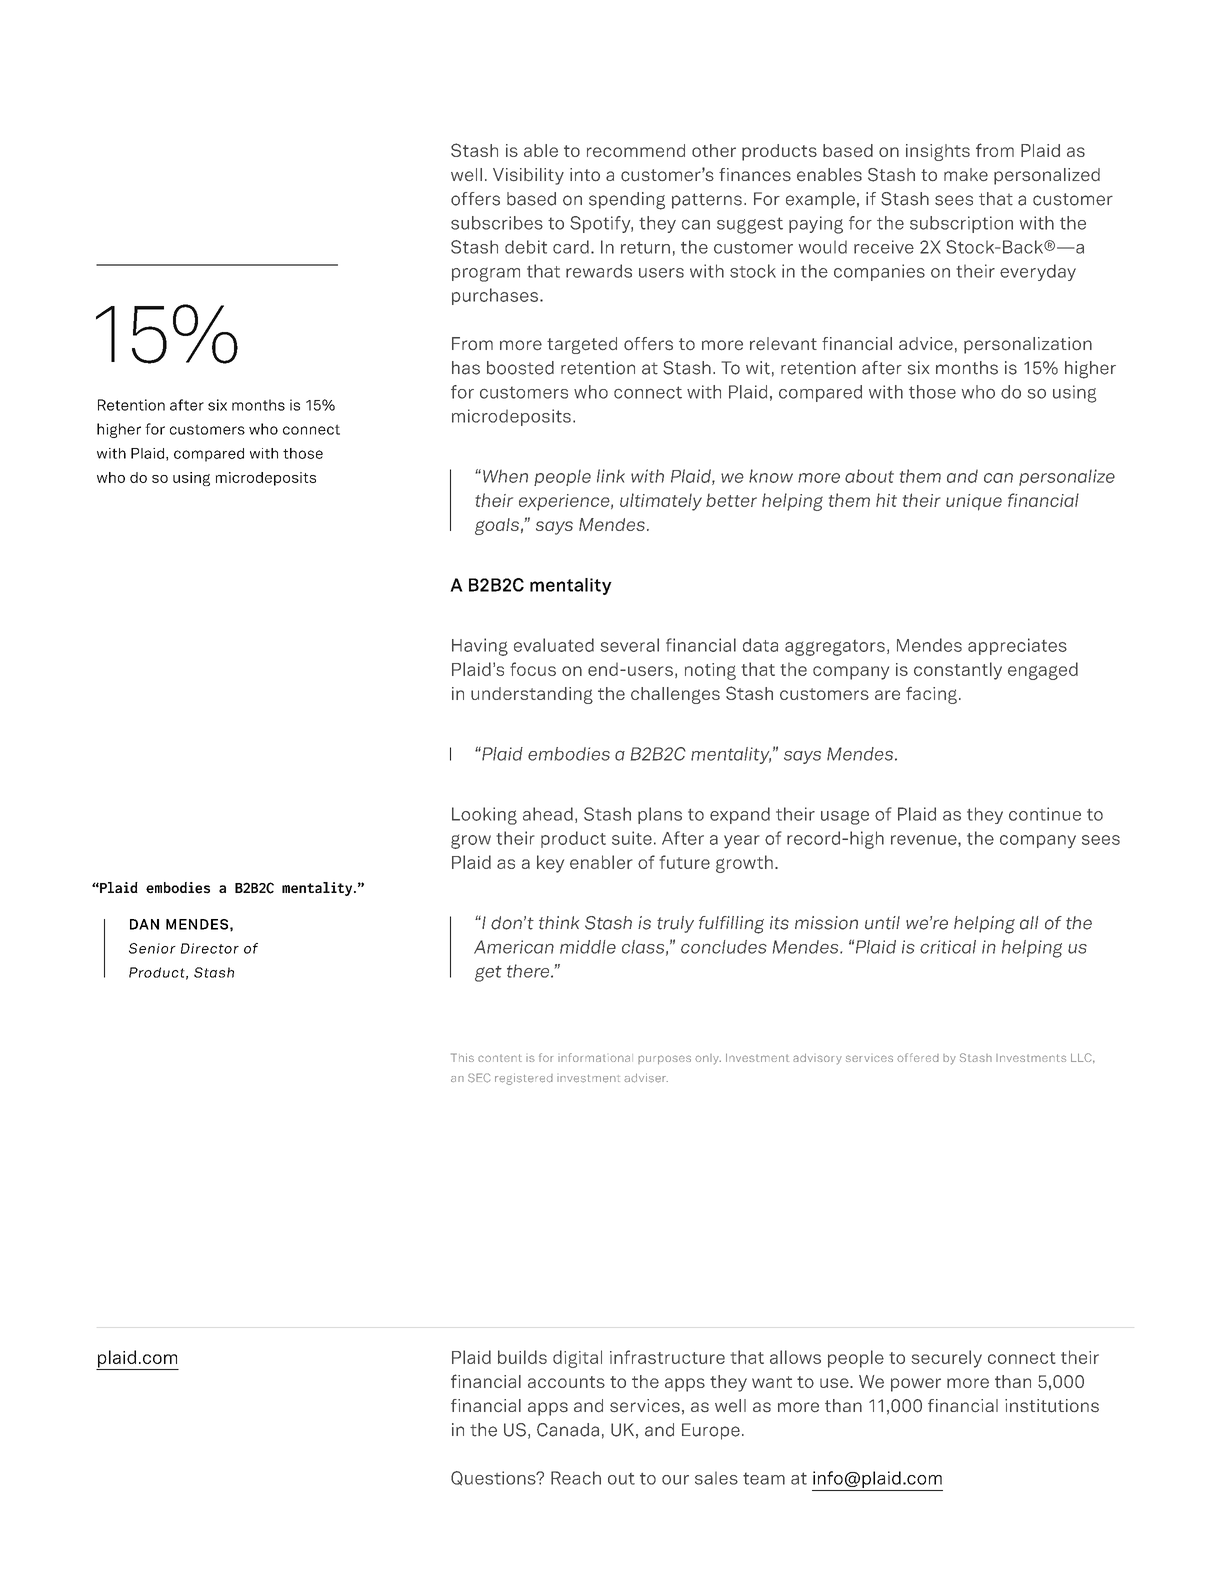 Image resolution: width=1231 pixels, height=1593 pixels. What do you see at coordinates (497, 223) in the page?
I see `subscribes` at bounding box center [497, 223].
